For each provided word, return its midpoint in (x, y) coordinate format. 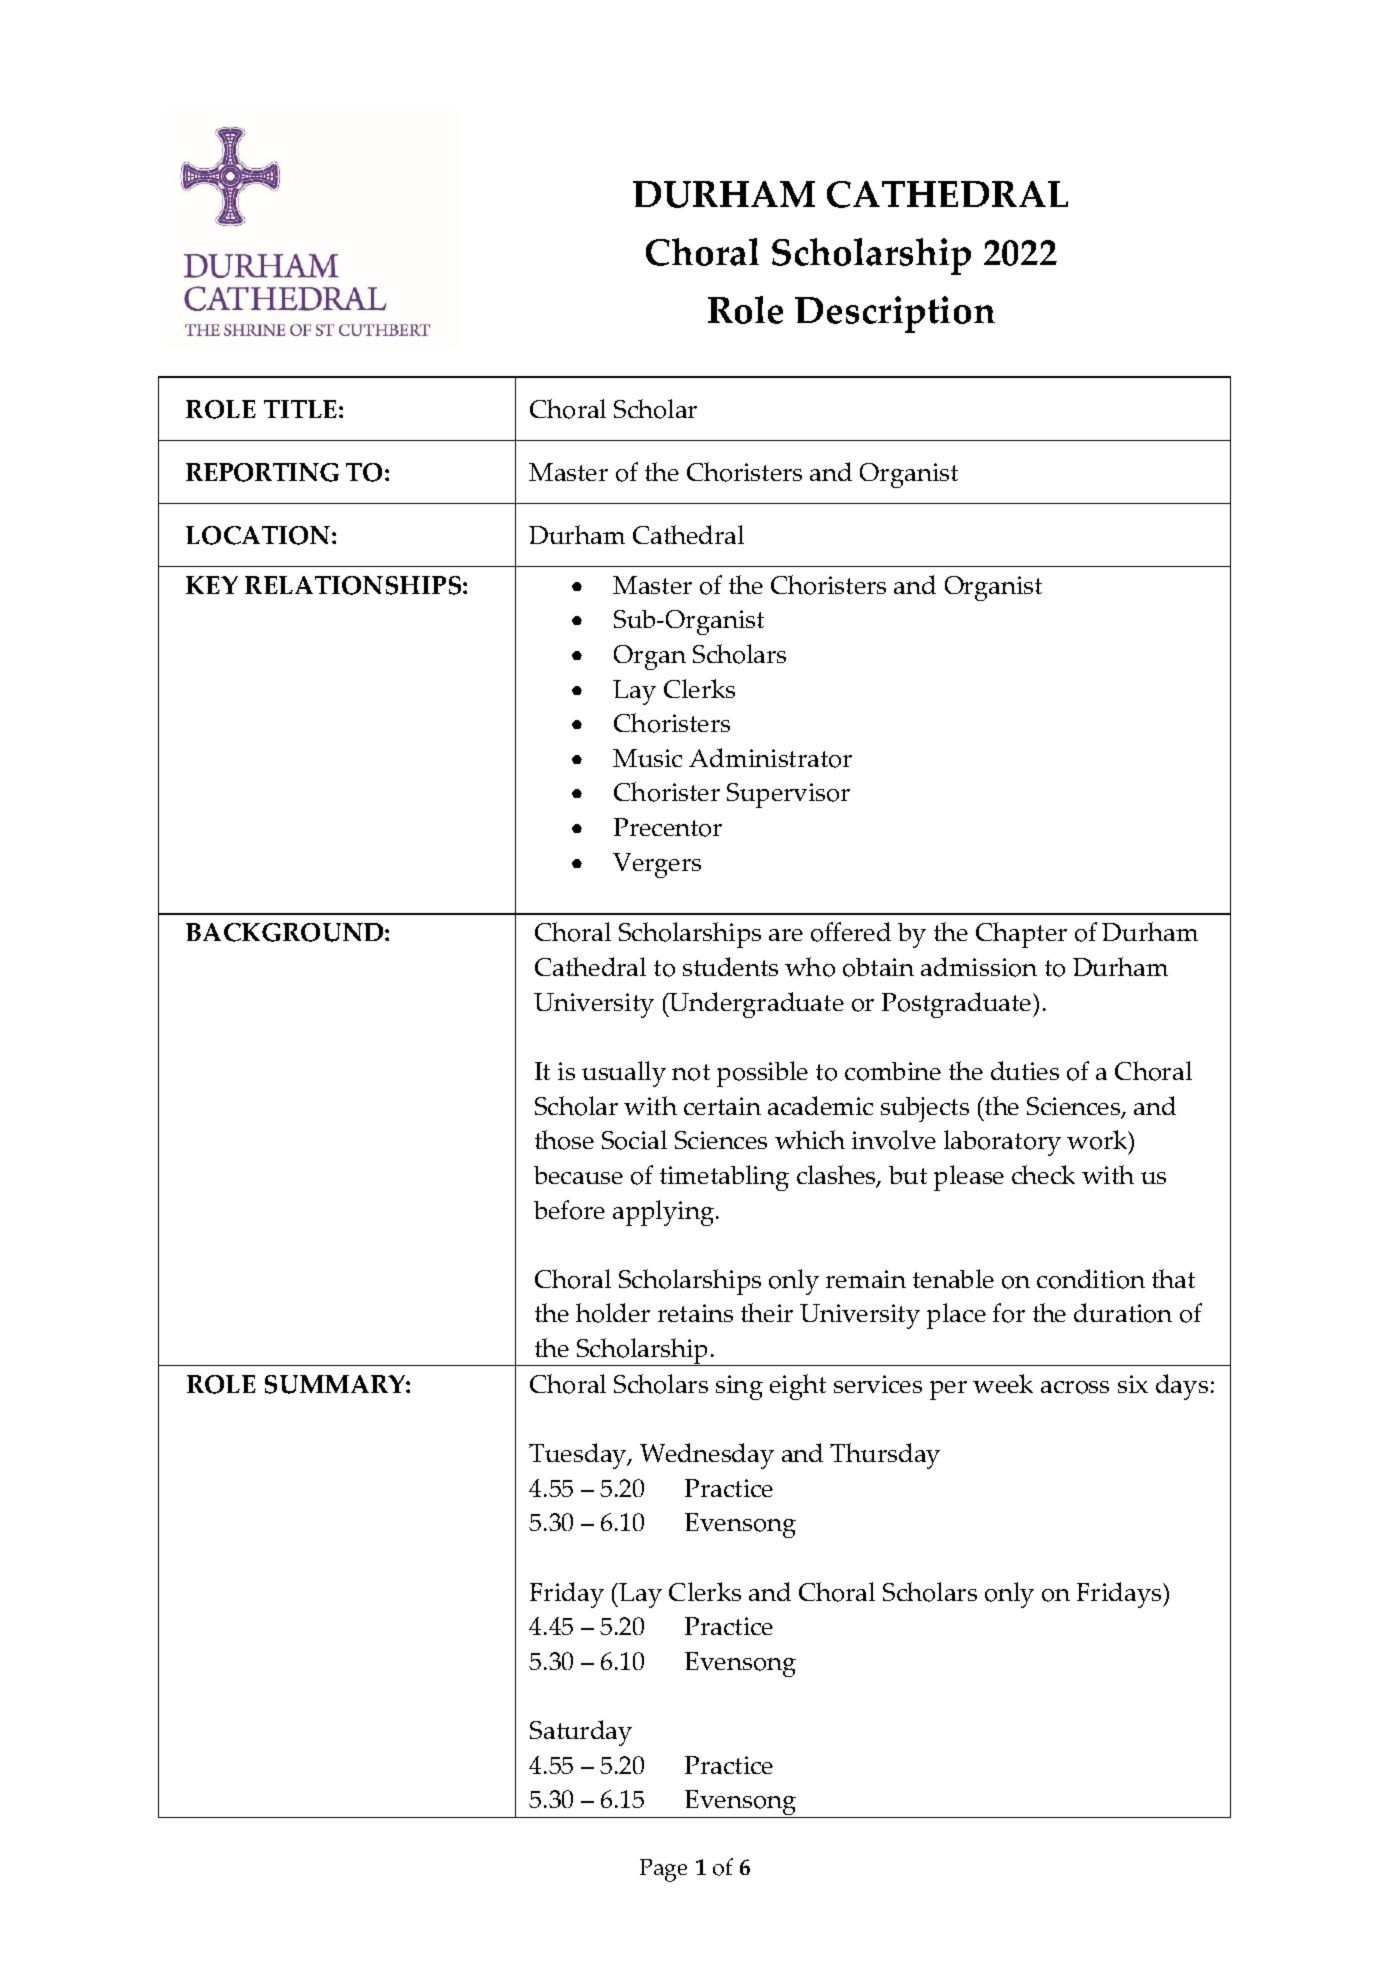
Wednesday (707, 1456)
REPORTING (262, 472)
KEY (212, 585)
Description (895, 314)
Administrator (770, 758)
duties (1025, 1070)
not (691, 1072)
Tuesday (579, 1456)
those (564, 1140)
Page (663, 1870)
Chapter (1021, 935)
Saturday (581, 1733)
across (1075, 1387)
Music (647, 758)
